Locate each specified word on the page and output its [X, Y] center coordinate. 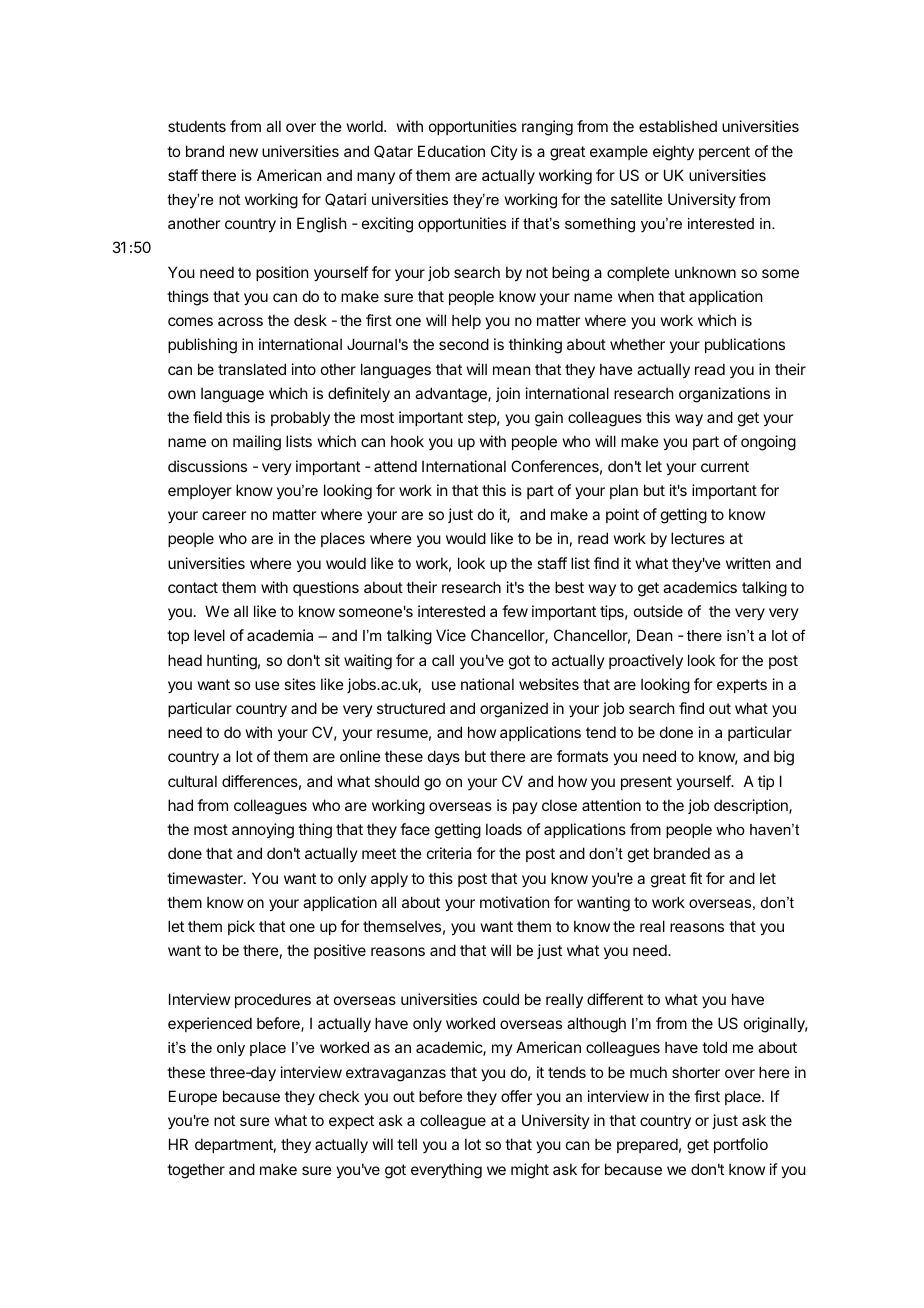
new [244, 152]
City [504, 152]
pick [241, 927]
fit [696, 878]
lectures [698, 538]
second [464, 344]
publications [745, 345]
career [224, 515]
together [196, 1171]
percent [724, 153]
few [515, 611]
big [784, 758]
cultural [192, 781]
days [444, 757]
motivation [514, 902]
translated [252, 369]
